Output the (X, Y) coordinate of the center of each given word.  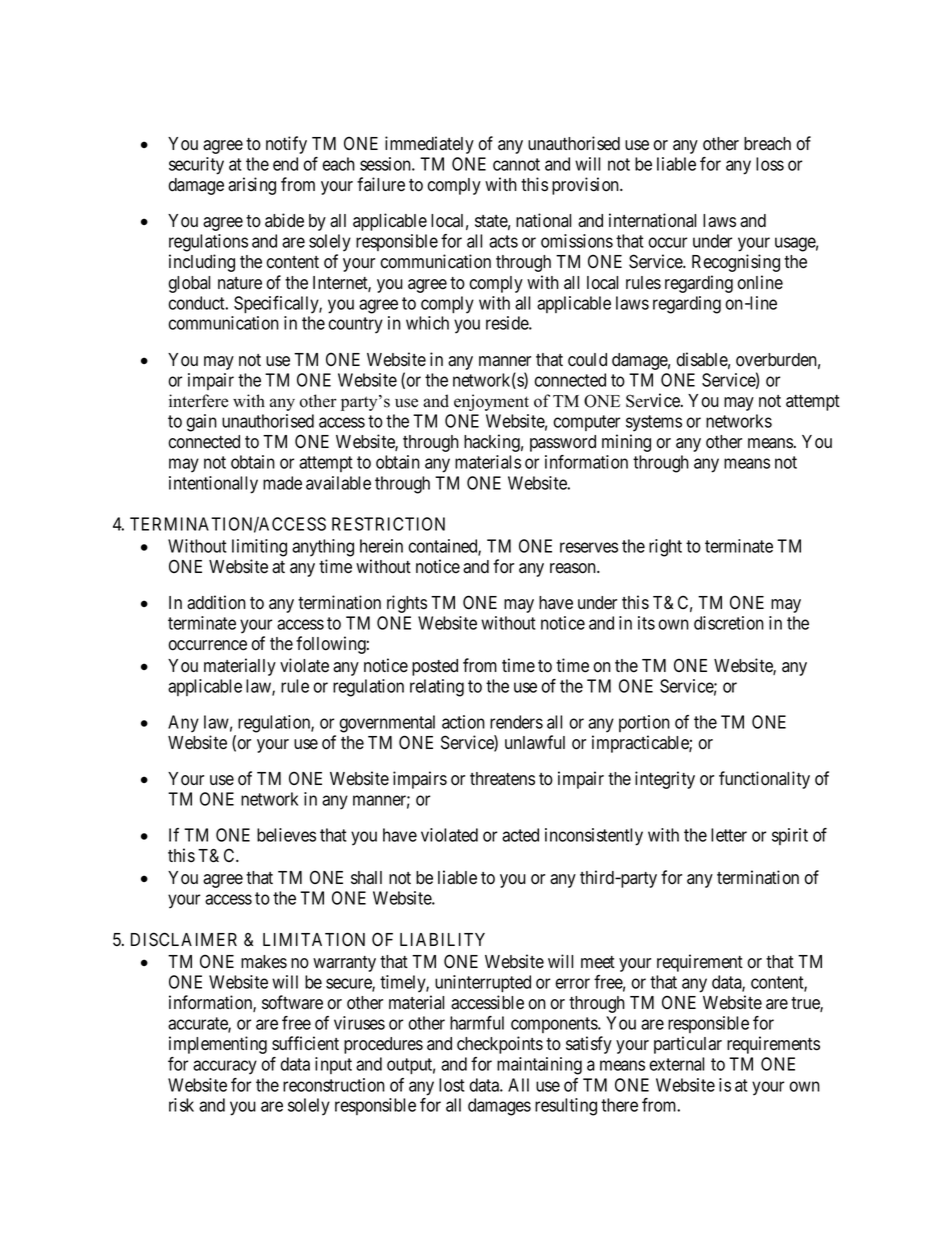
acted (520, 835)
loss (770, 164)
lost (452, 1085)
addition (216, 602)
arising (252, 186)
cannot (516, 164)
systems (654, 423)
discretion (729, 623)
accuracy (225, 1067)
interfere (198, 401)
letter (729, 835)
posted (435, 667)
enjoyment (491, 402)
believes (286, 835)
